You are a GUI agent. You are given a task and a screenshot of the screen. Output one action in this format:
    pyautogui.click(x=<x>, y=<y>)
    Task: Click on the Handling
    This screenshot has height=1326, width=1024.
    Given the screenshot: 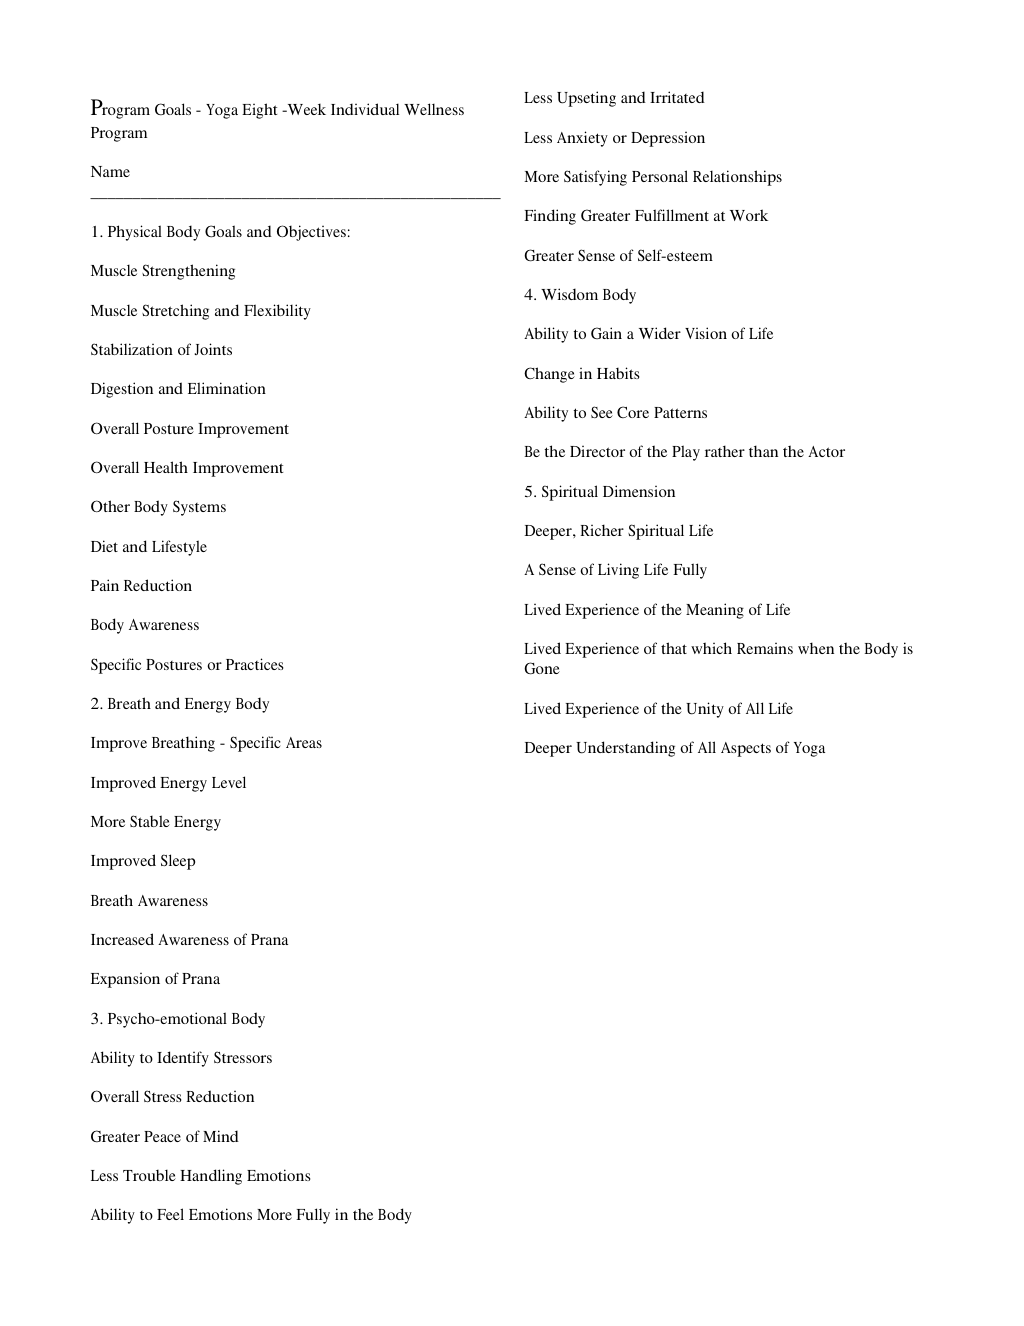 What is the action you would take?
    pyautogui.click(x=211, y=1177)
